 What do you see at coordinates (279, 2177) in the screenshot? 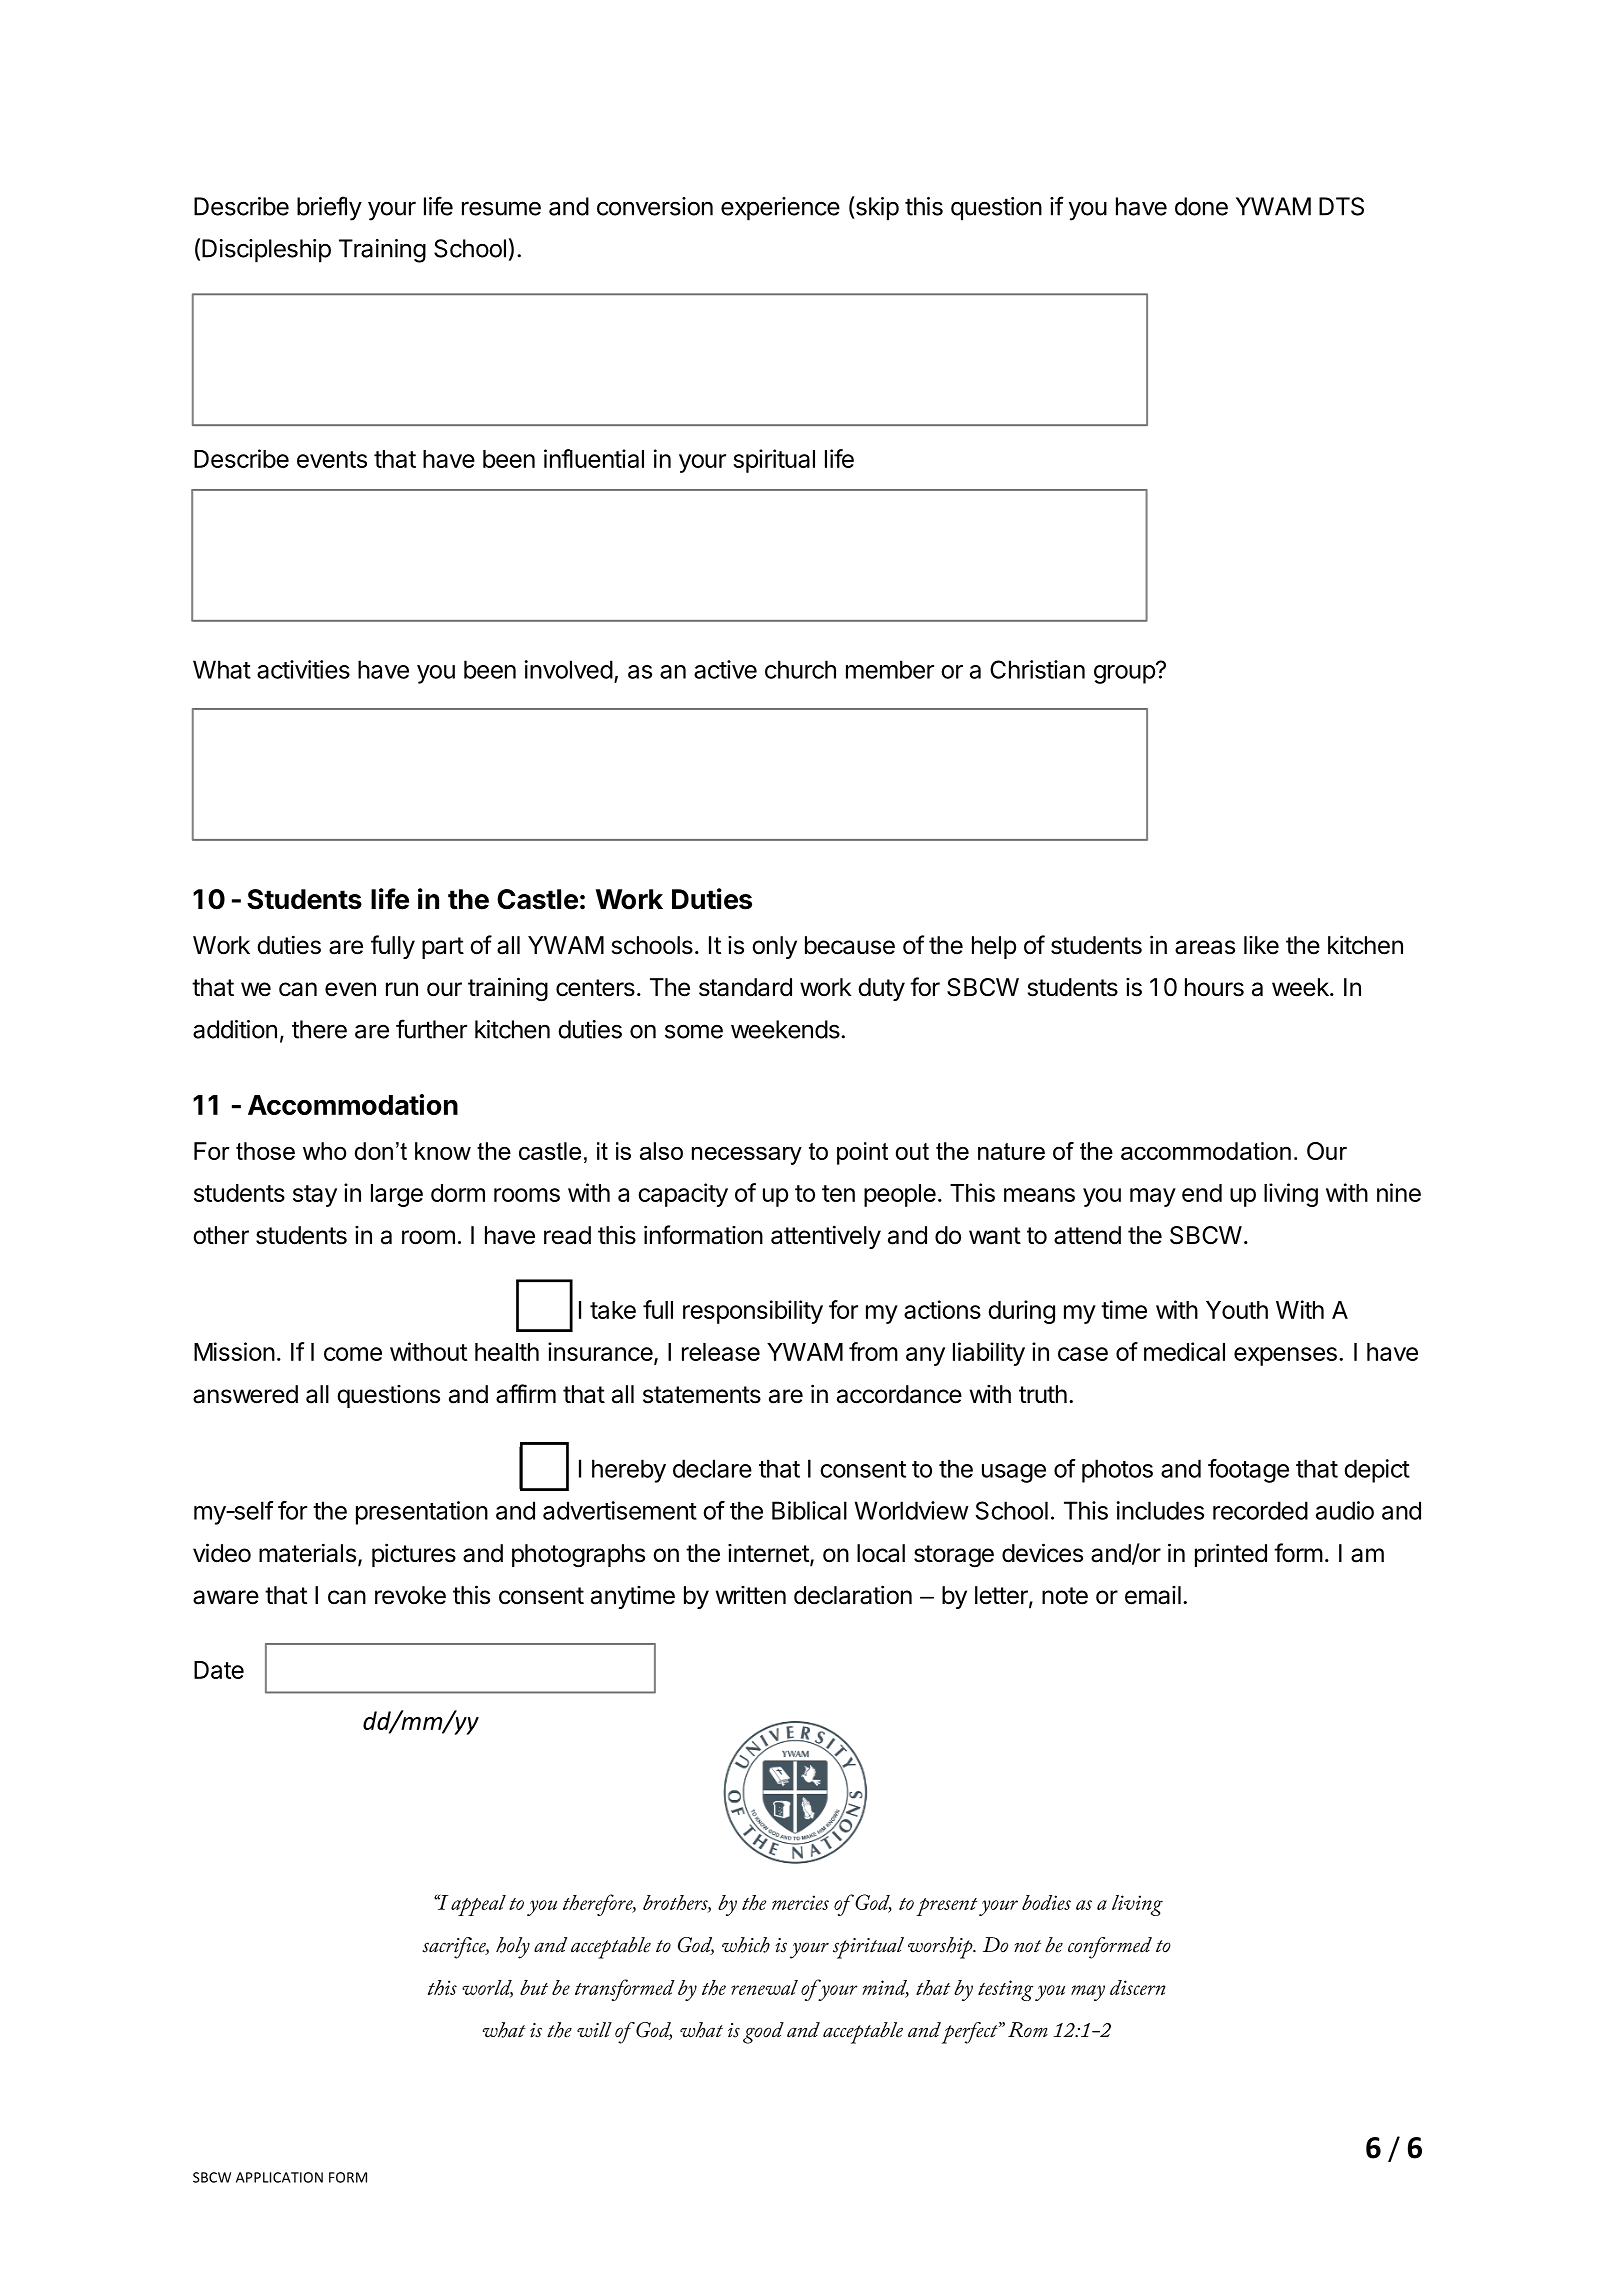
I see `APPLICATION` at bounding box center [279, 2177].
